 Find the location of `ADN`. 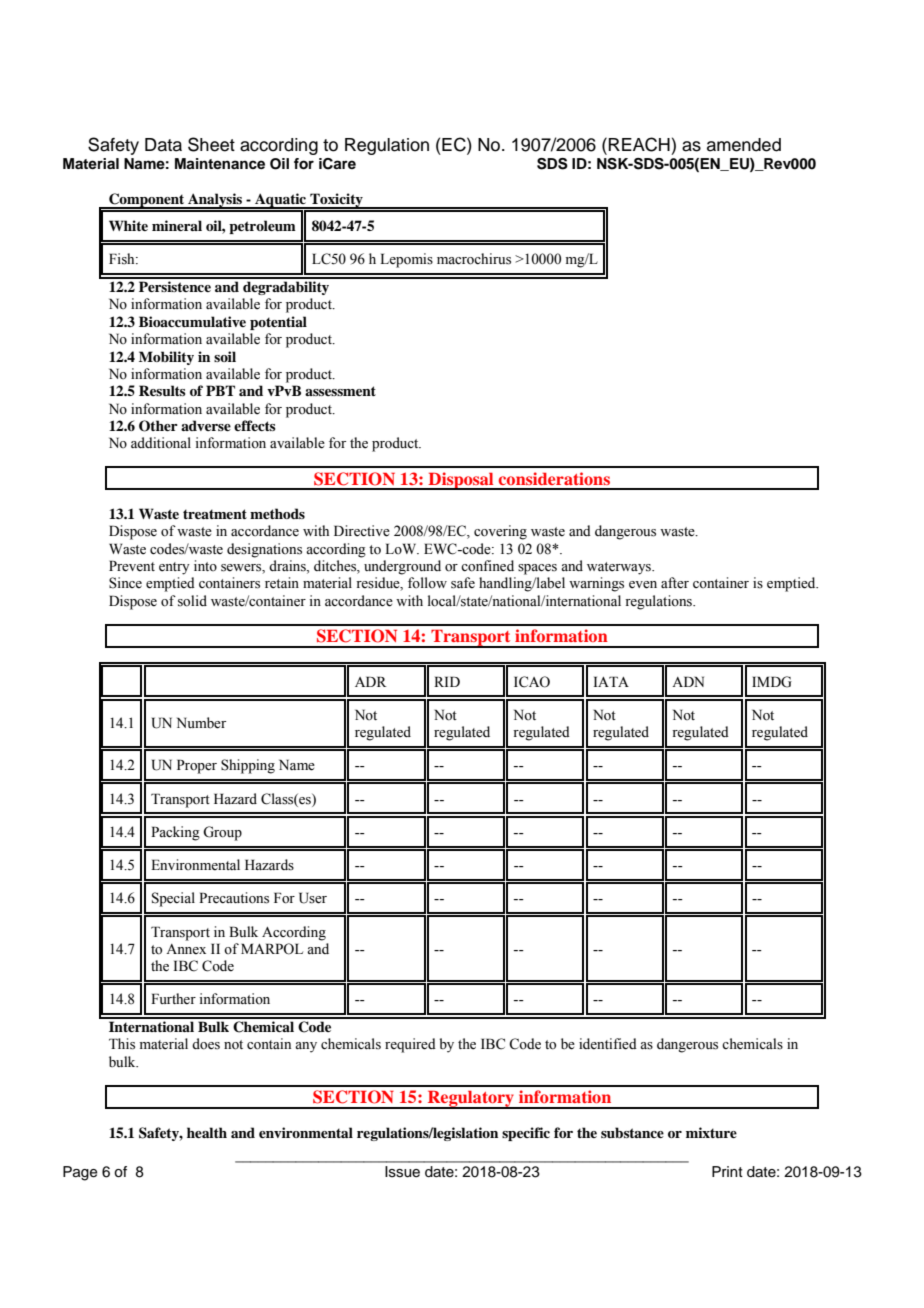

ADN is located at coordinates (688, 681).
